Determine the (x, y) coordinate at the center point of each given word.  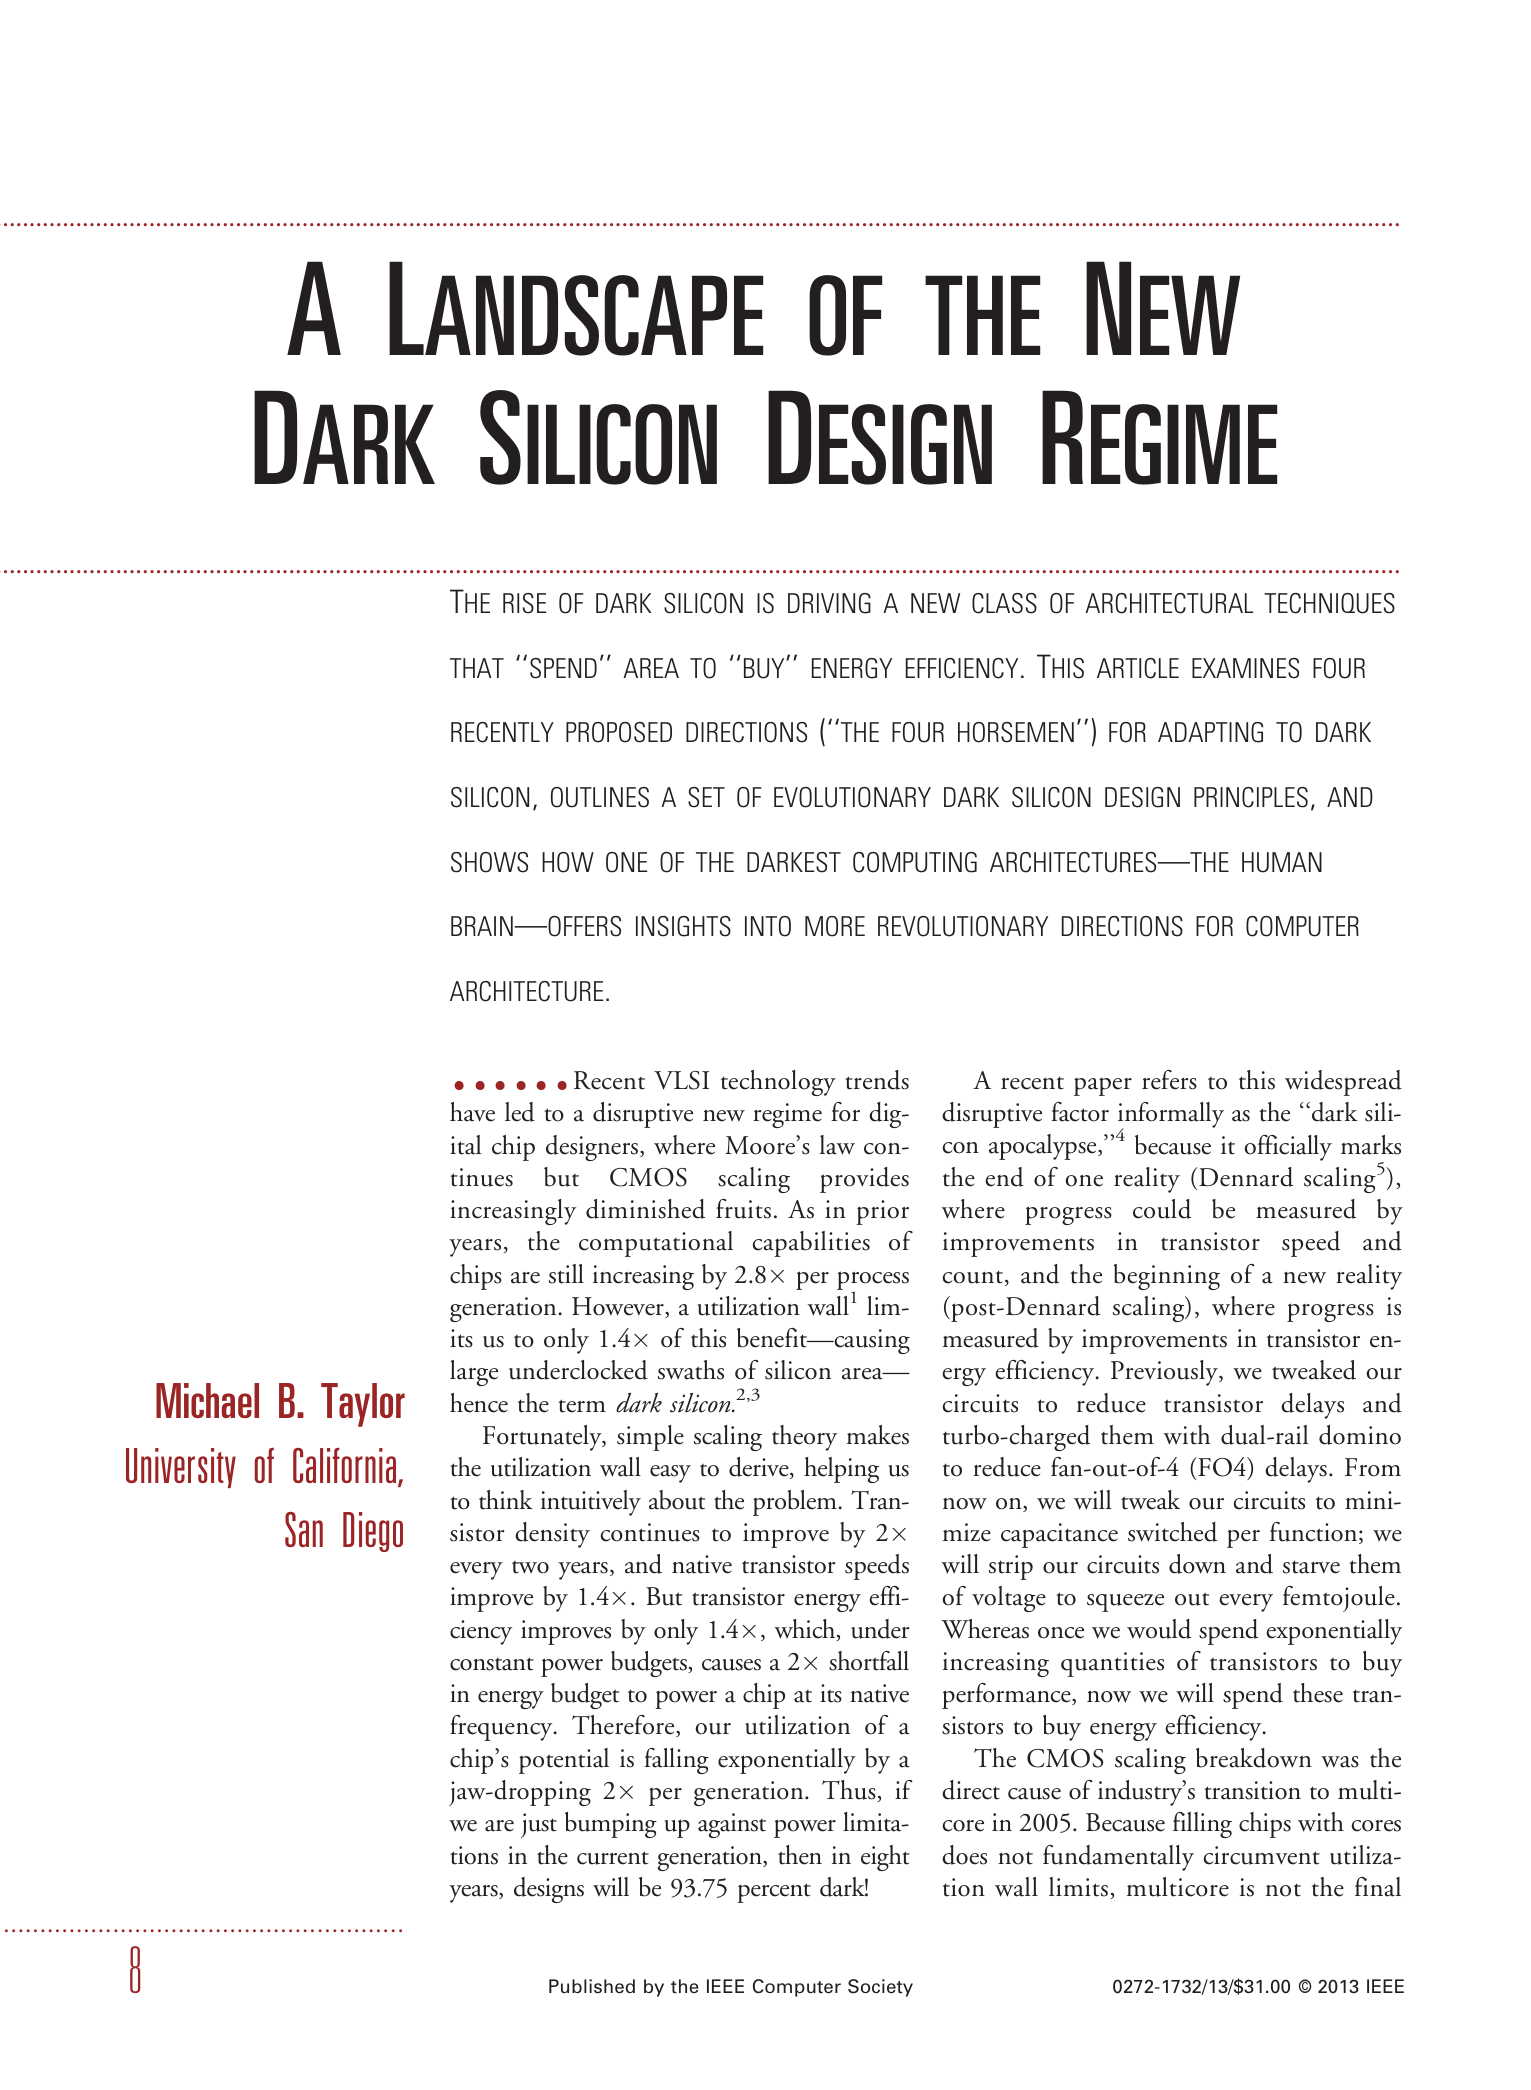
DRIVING (829, 603)
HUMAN (1282, 862)
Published (592, 1986)
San (304, 1529)
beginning (1167, 1277)
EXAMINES (1245, 668)
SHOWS (489, 862)
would (1159, 1629)
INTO (768, 926)
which (806, 1630)
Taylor (363, 1405)
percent (774, 1893)
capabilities (811, 1244)
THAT (477, 668)
